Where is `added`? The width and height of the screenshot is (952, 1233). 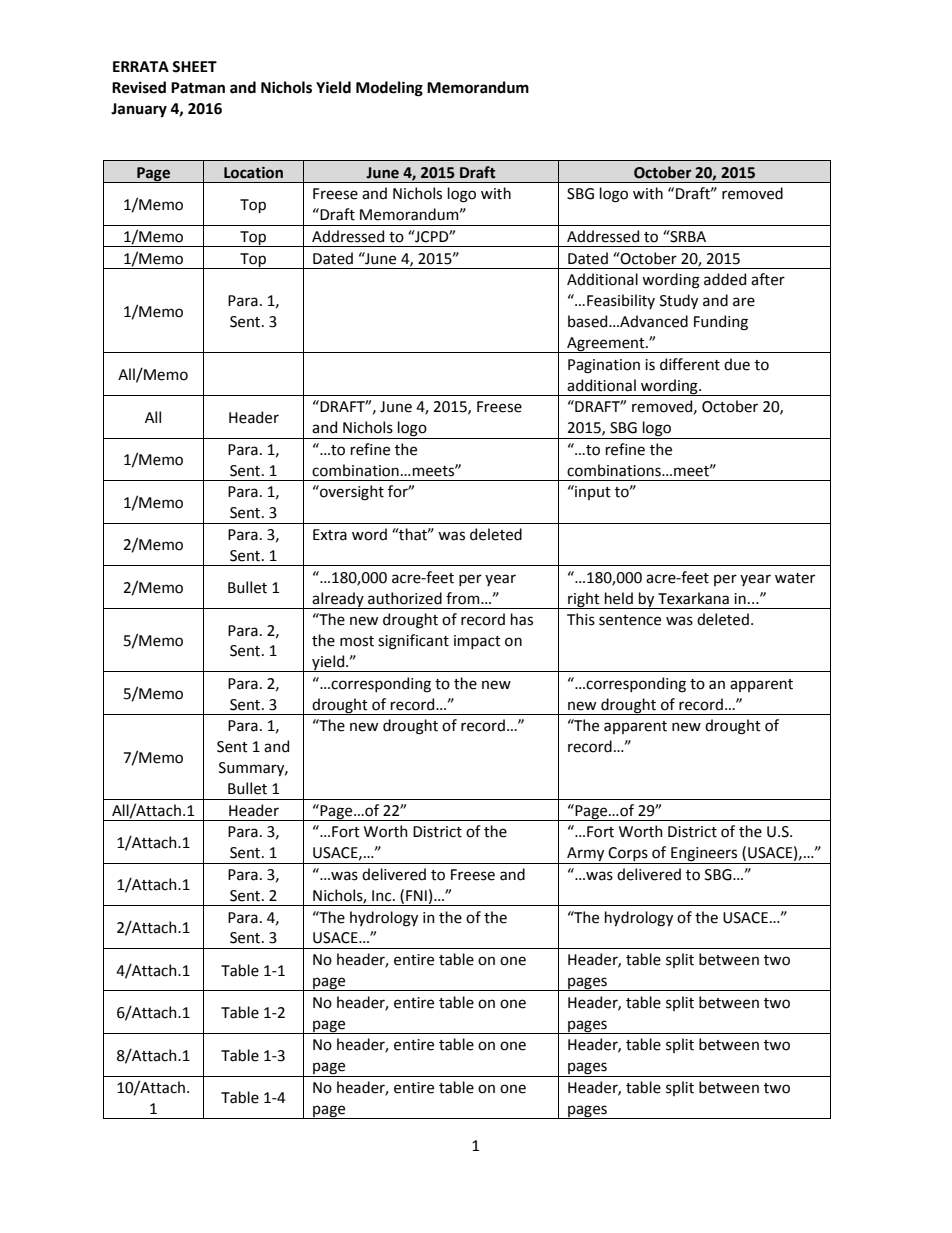 added is located at coordinates (725, 279).
